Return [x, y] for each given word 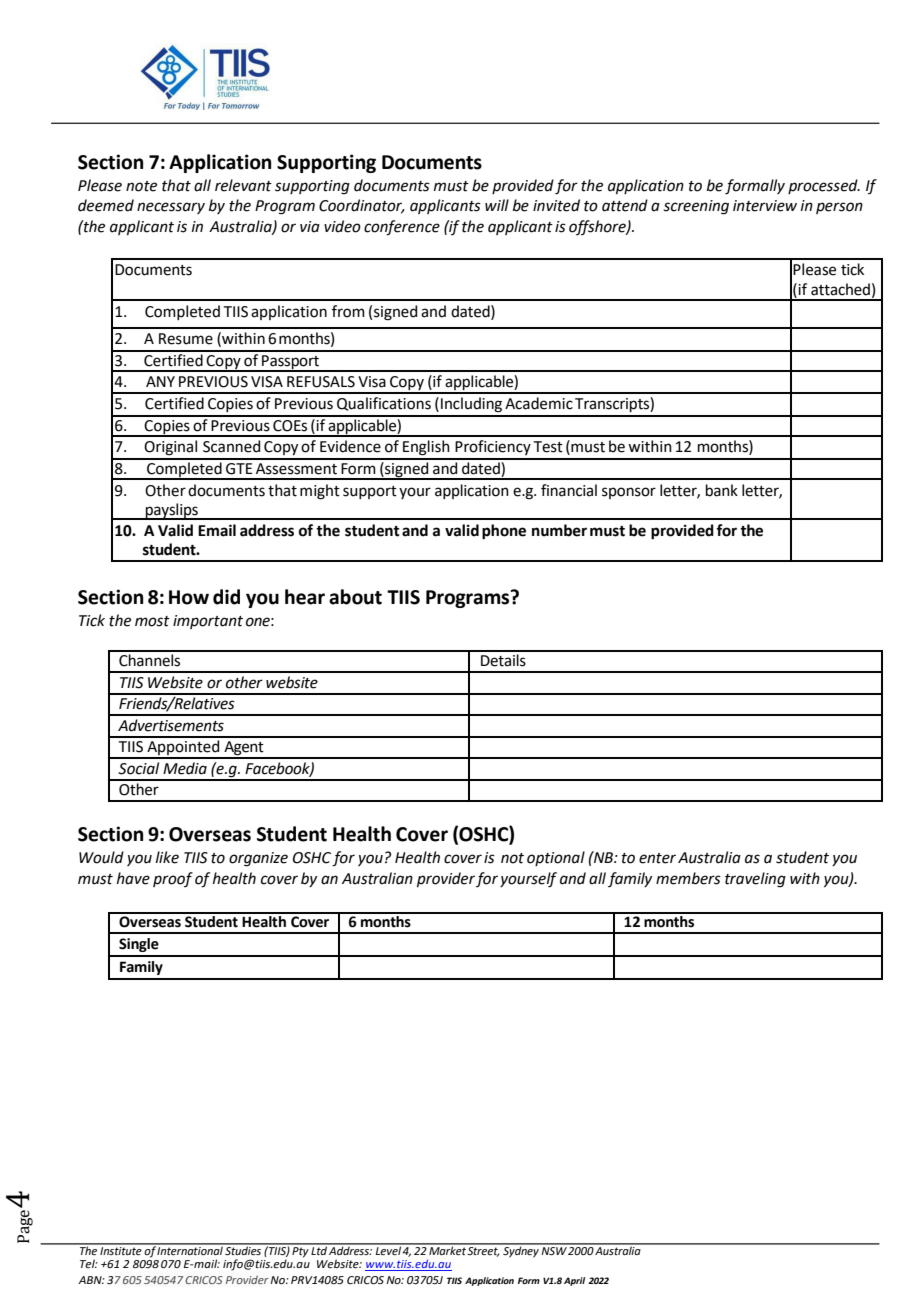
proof [173, 879]
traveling [755, 880]
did [226, 597]
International [190, 1249]
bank [722, 490]
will [497, 205]
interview [765, 206]
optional [556, 858]
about [355, 597]
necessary [171, 208]
